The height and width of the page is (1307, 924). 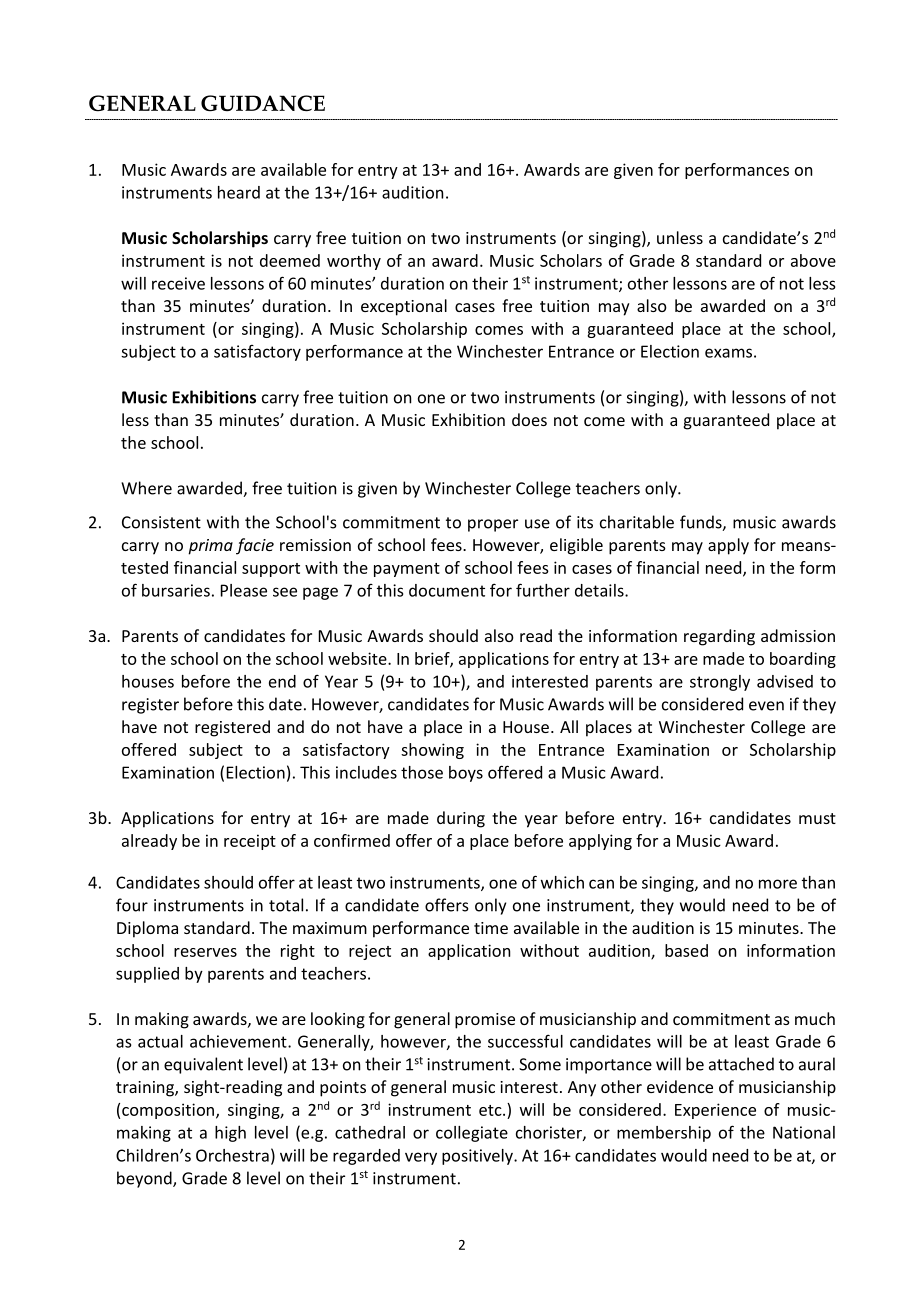 I want to click on document, so click(x=447, y=590).
